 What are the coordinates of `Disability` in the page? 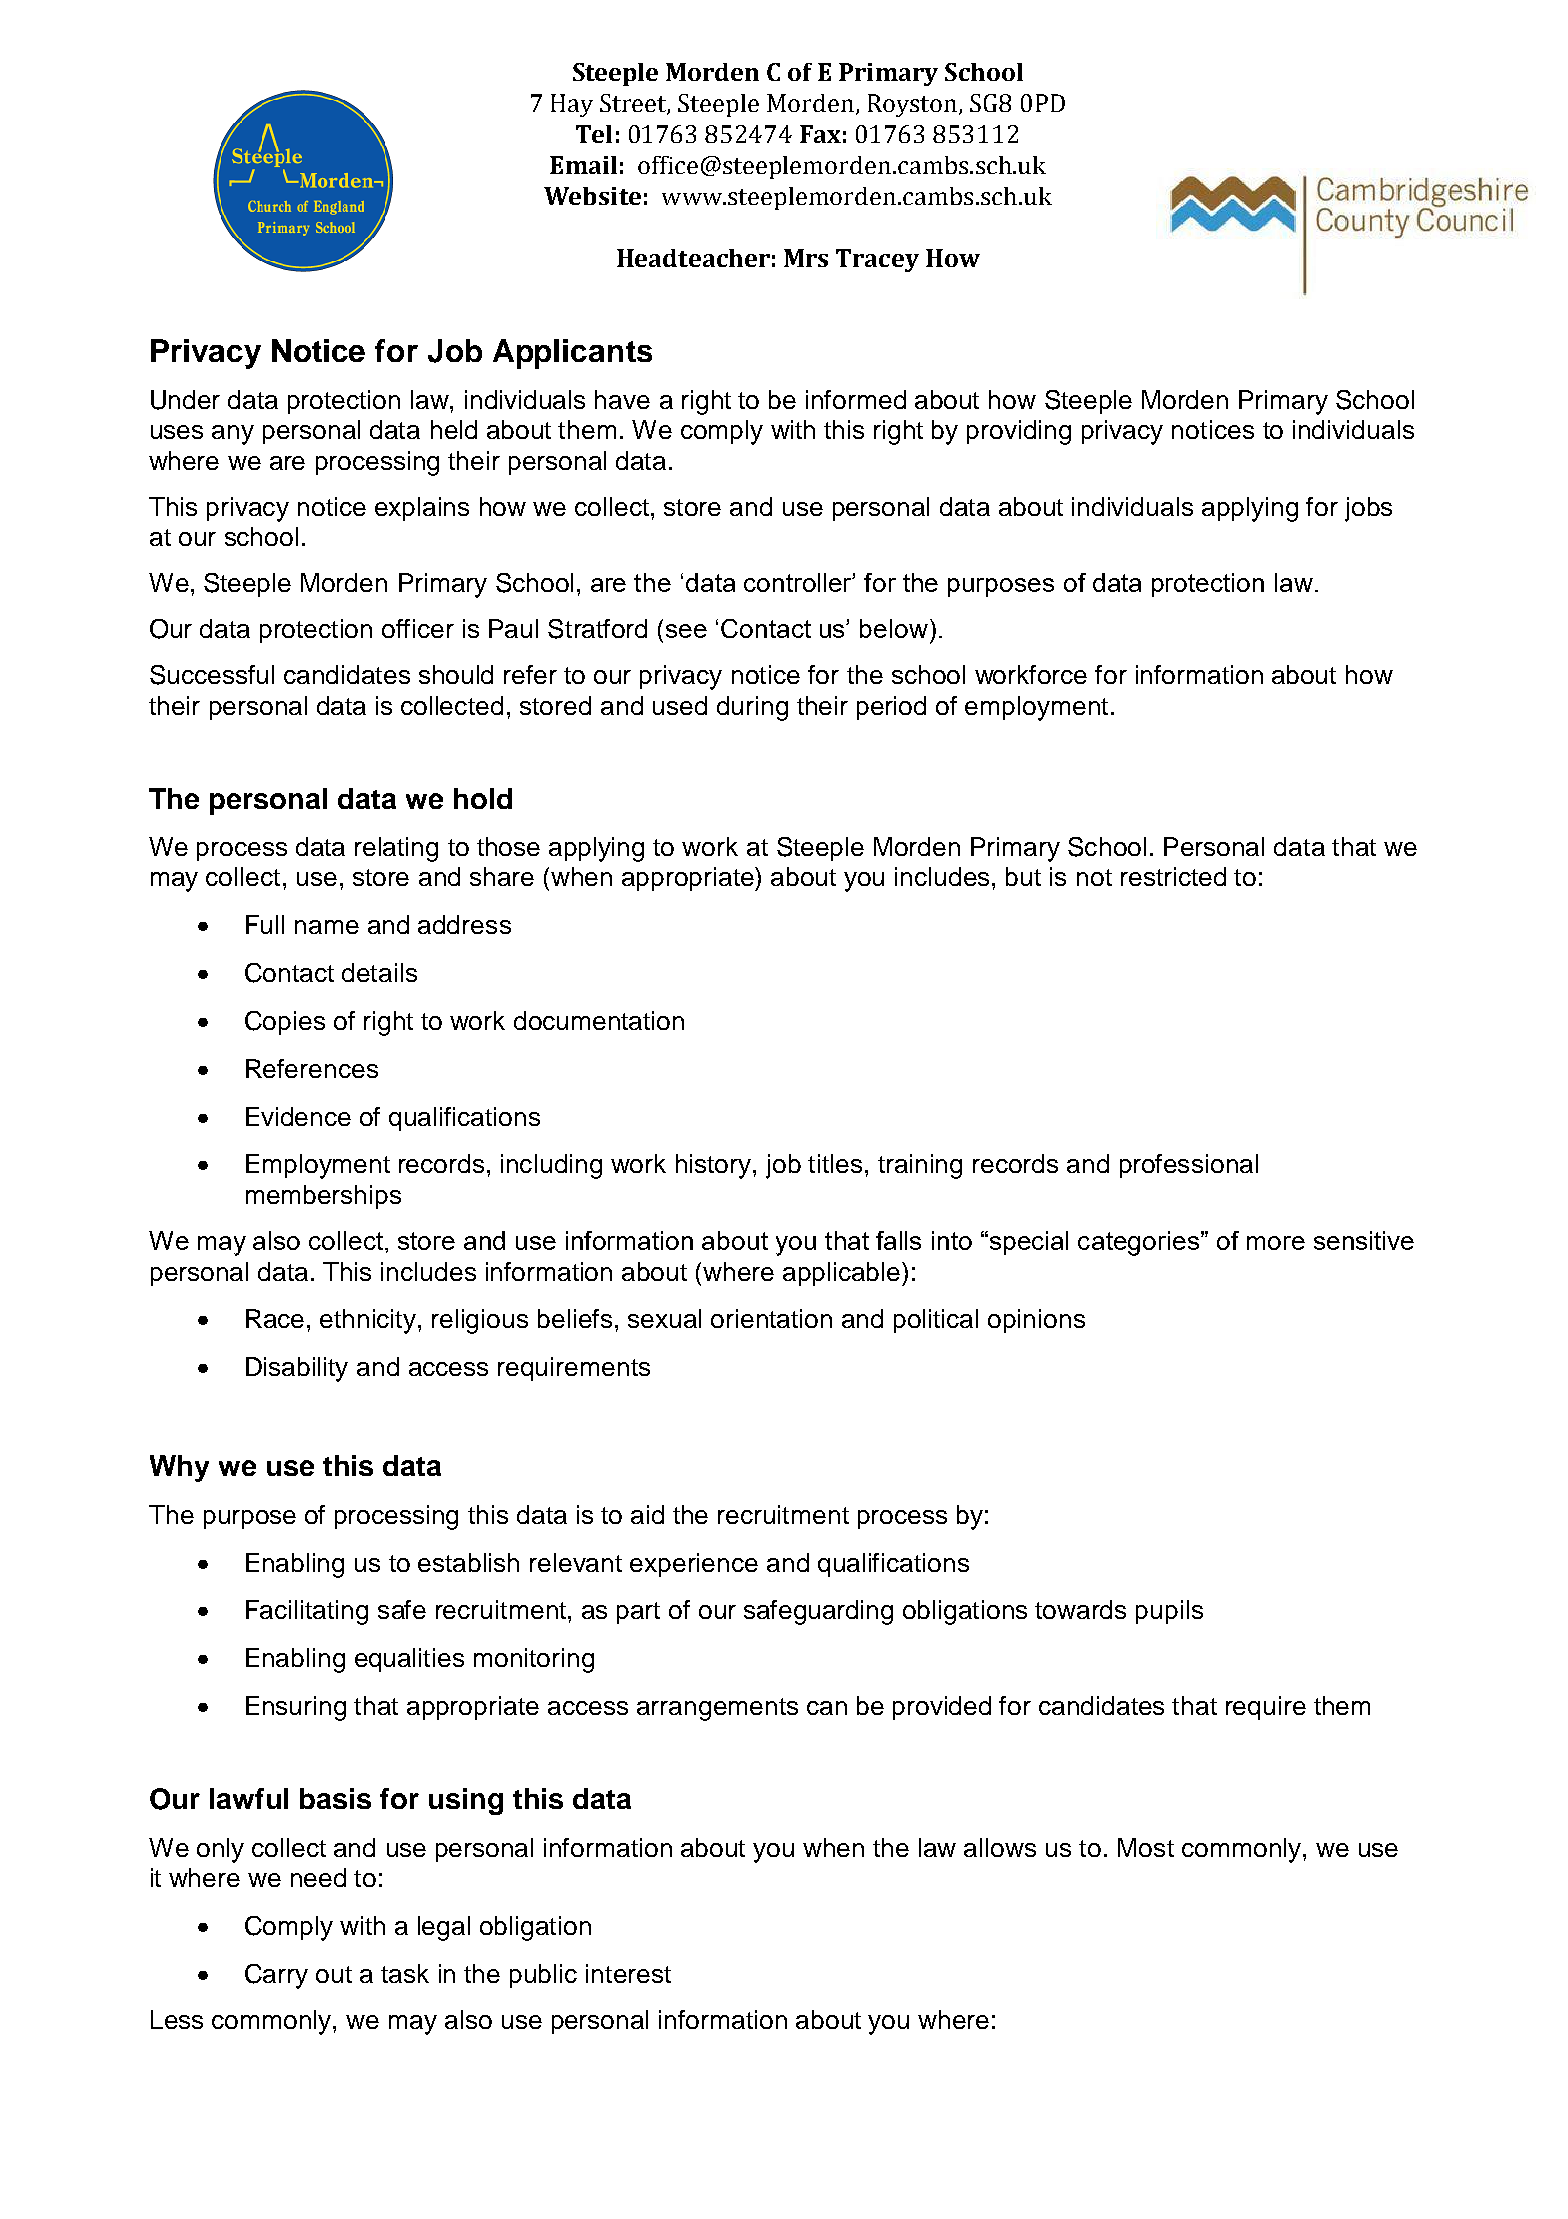 It's located at (297, 1369).
